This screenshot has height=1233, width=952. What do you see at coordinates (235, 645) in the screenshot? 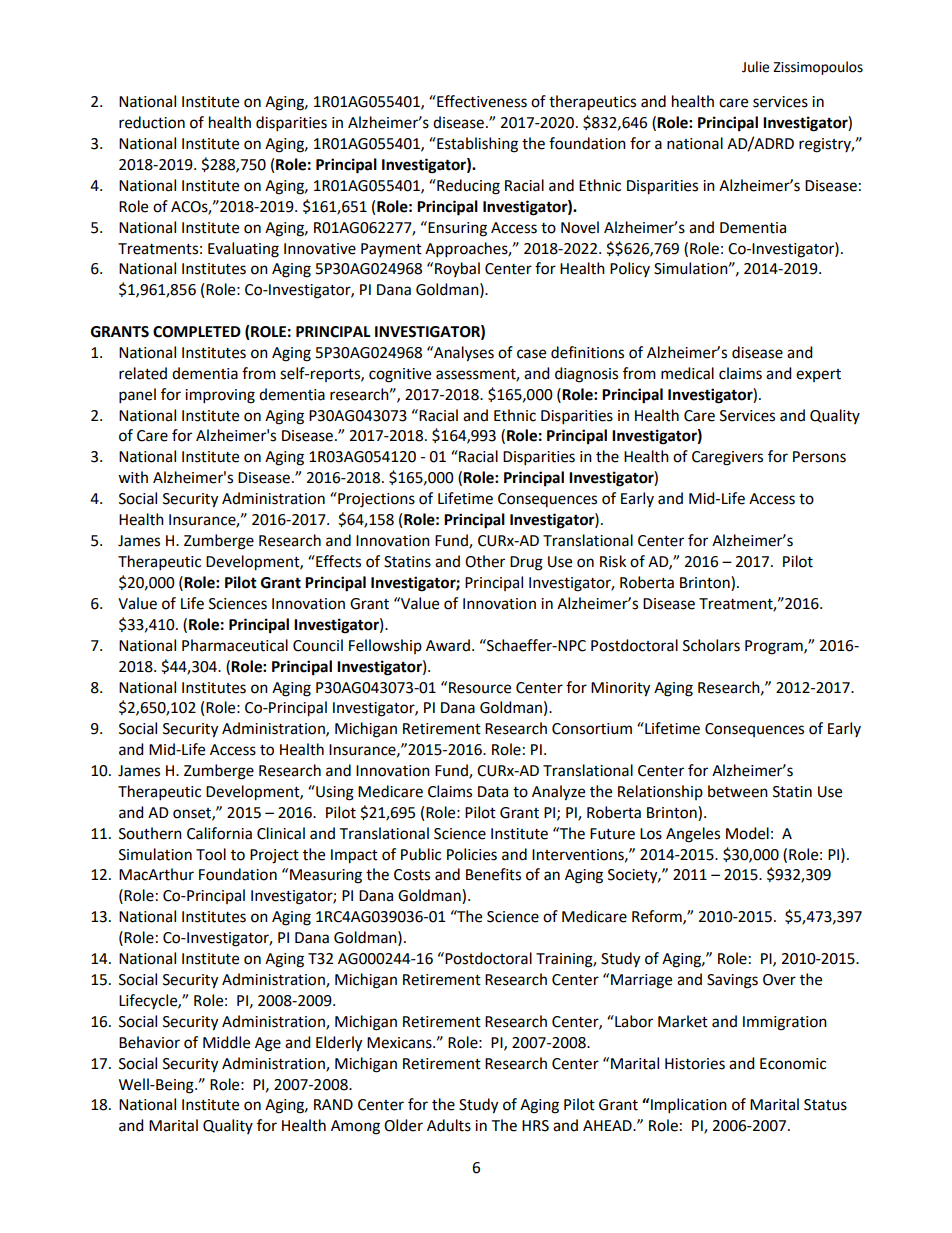
I see `Pharmaceutical` at bounding box center [235, 645].
